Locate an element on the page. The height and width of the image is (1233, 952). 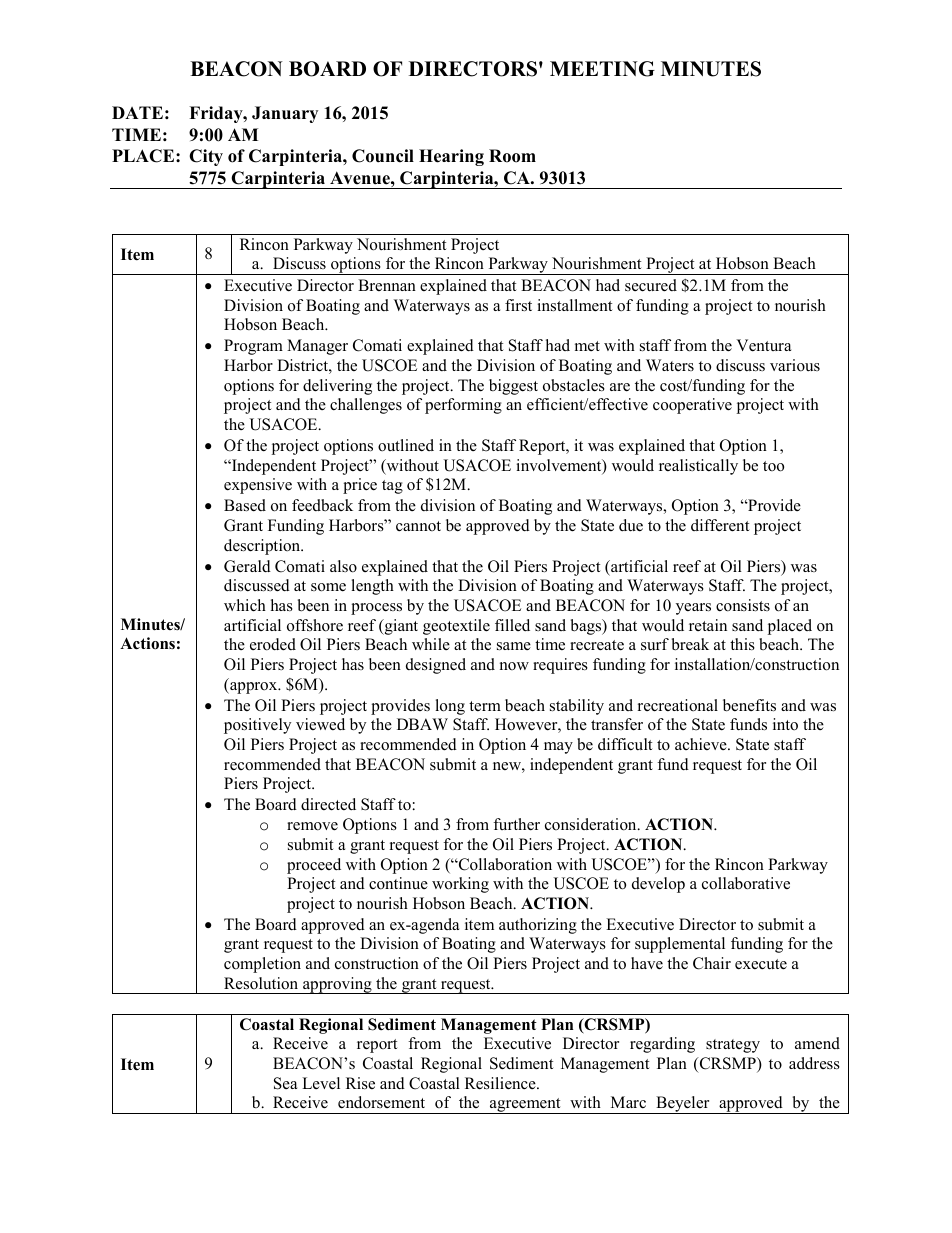
term is located at coordinates (485, 706).
